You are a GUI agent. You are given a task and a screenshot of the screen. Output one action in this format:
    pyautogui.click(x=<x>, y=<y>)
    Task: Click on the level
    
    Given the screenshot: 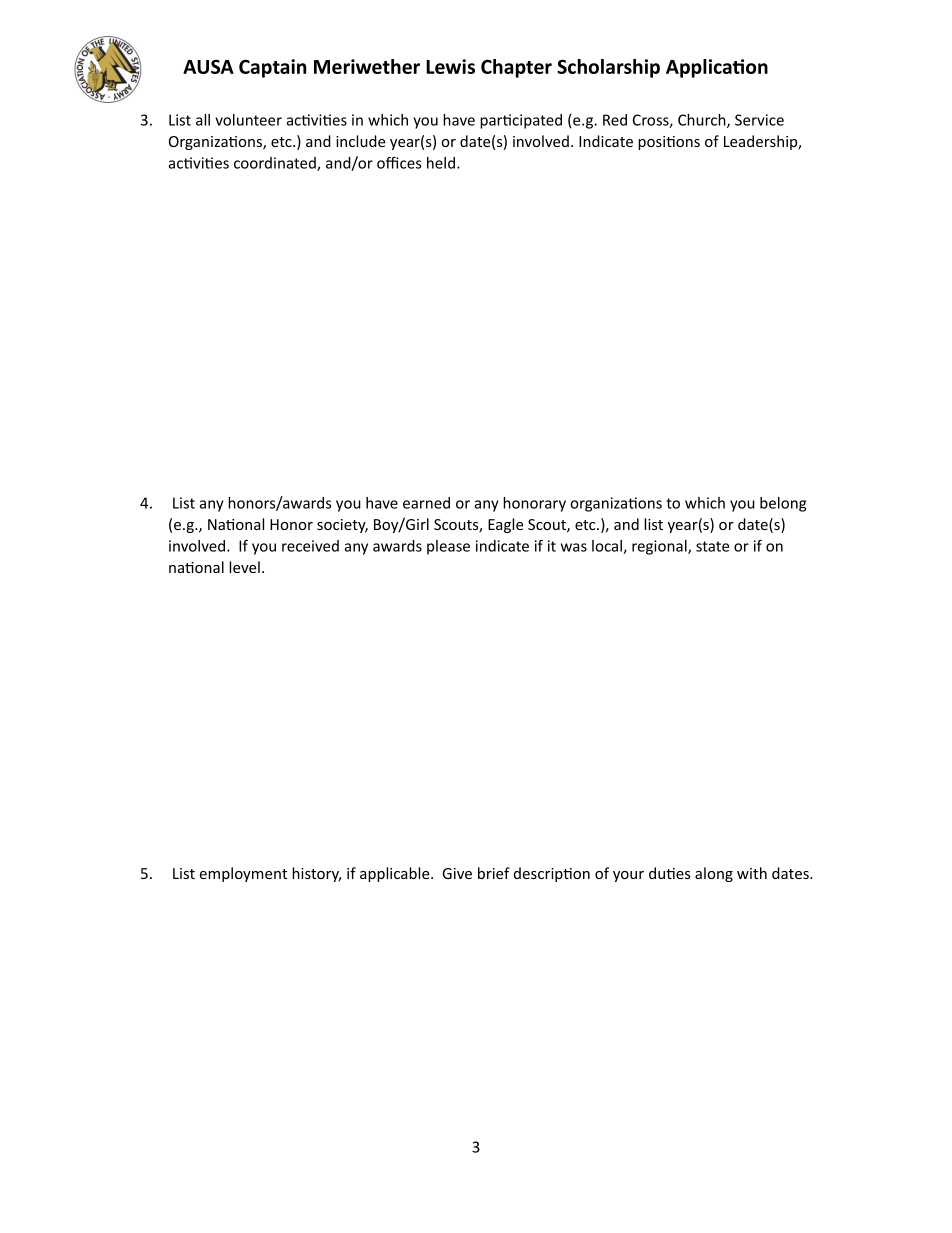 What is the action you would take?
    pyautogui.click(x=244, y=567)
